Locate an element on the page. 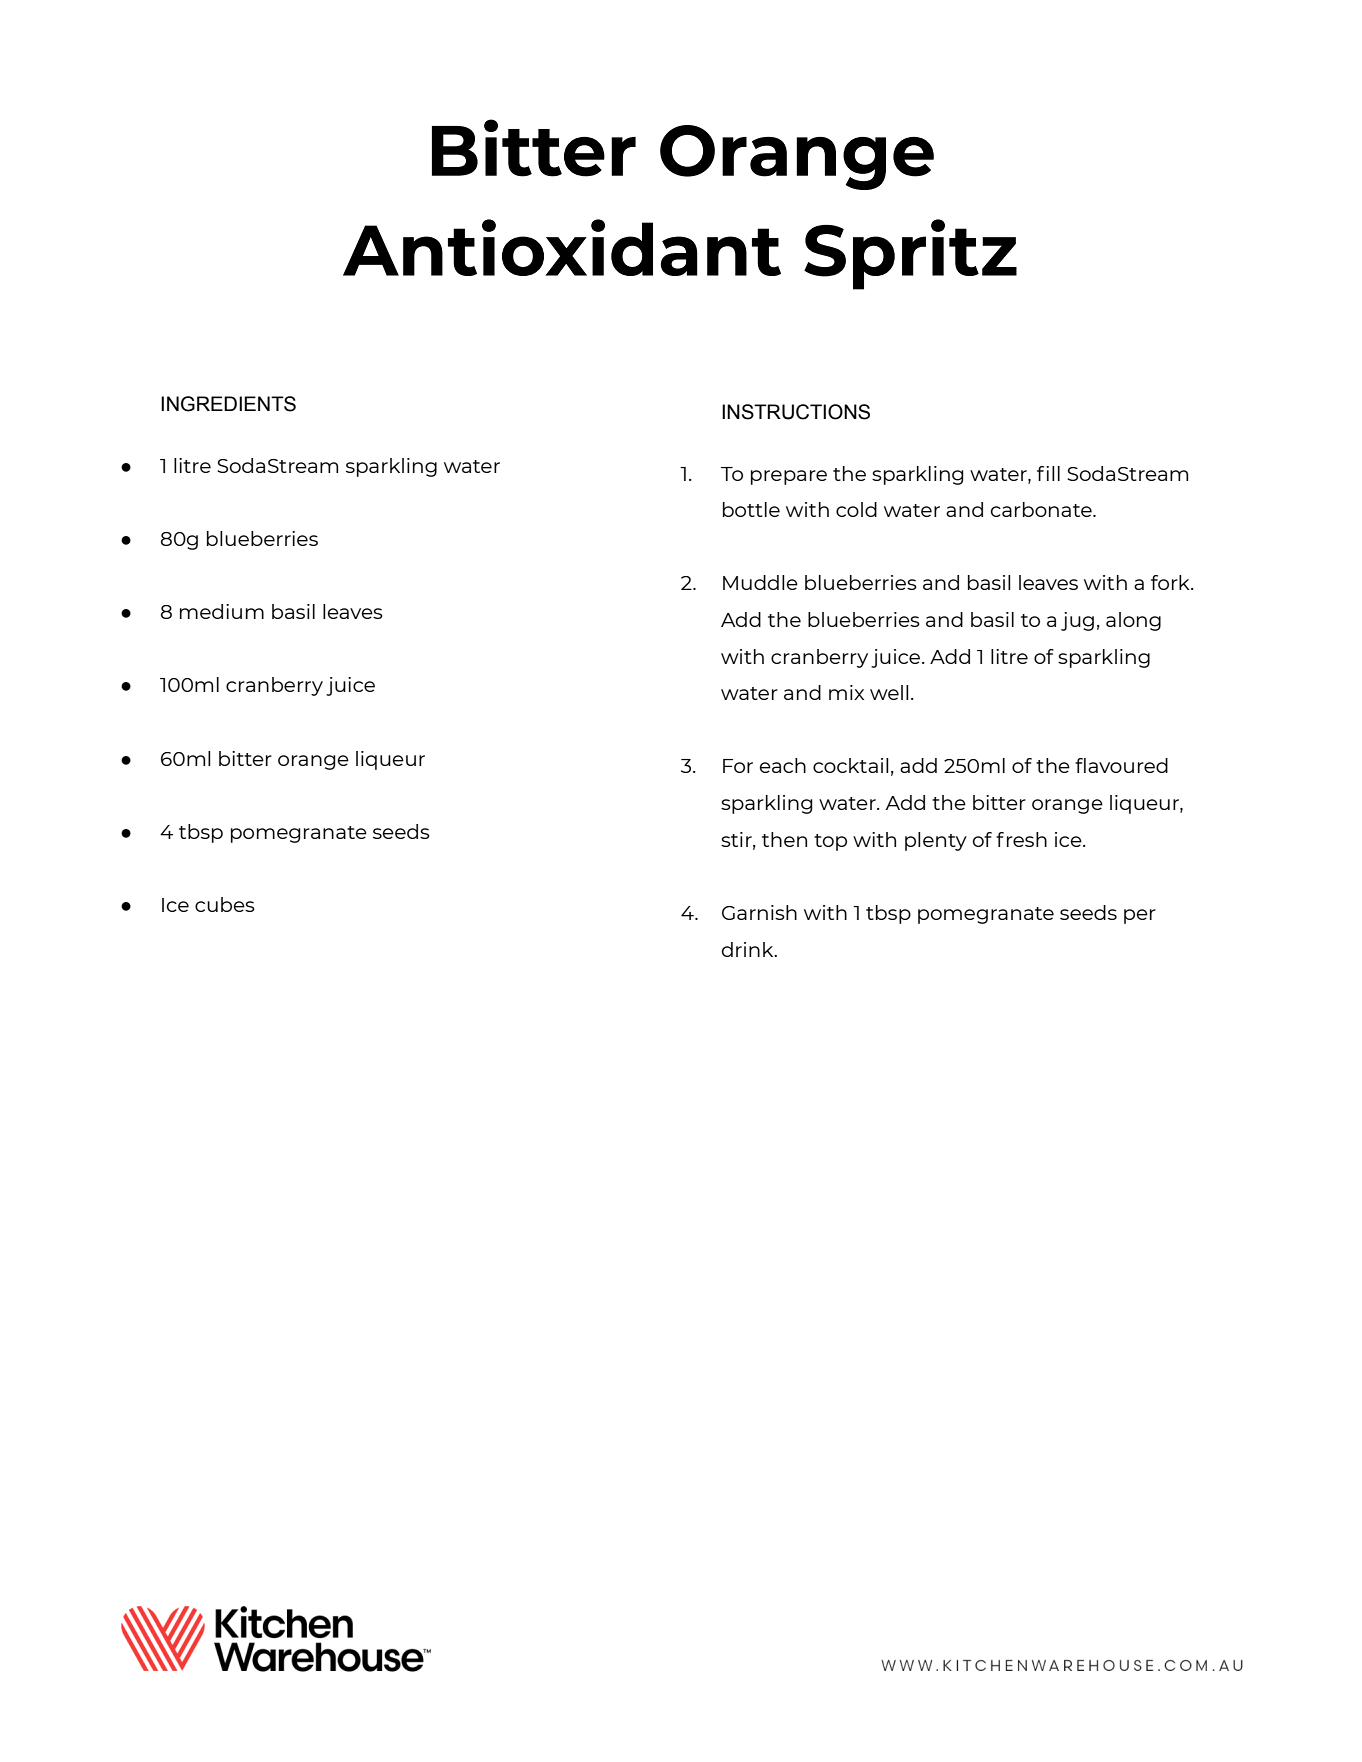 The height and width of the page is (1762, 1362). Spritz is located at coordinates (910, 254).
